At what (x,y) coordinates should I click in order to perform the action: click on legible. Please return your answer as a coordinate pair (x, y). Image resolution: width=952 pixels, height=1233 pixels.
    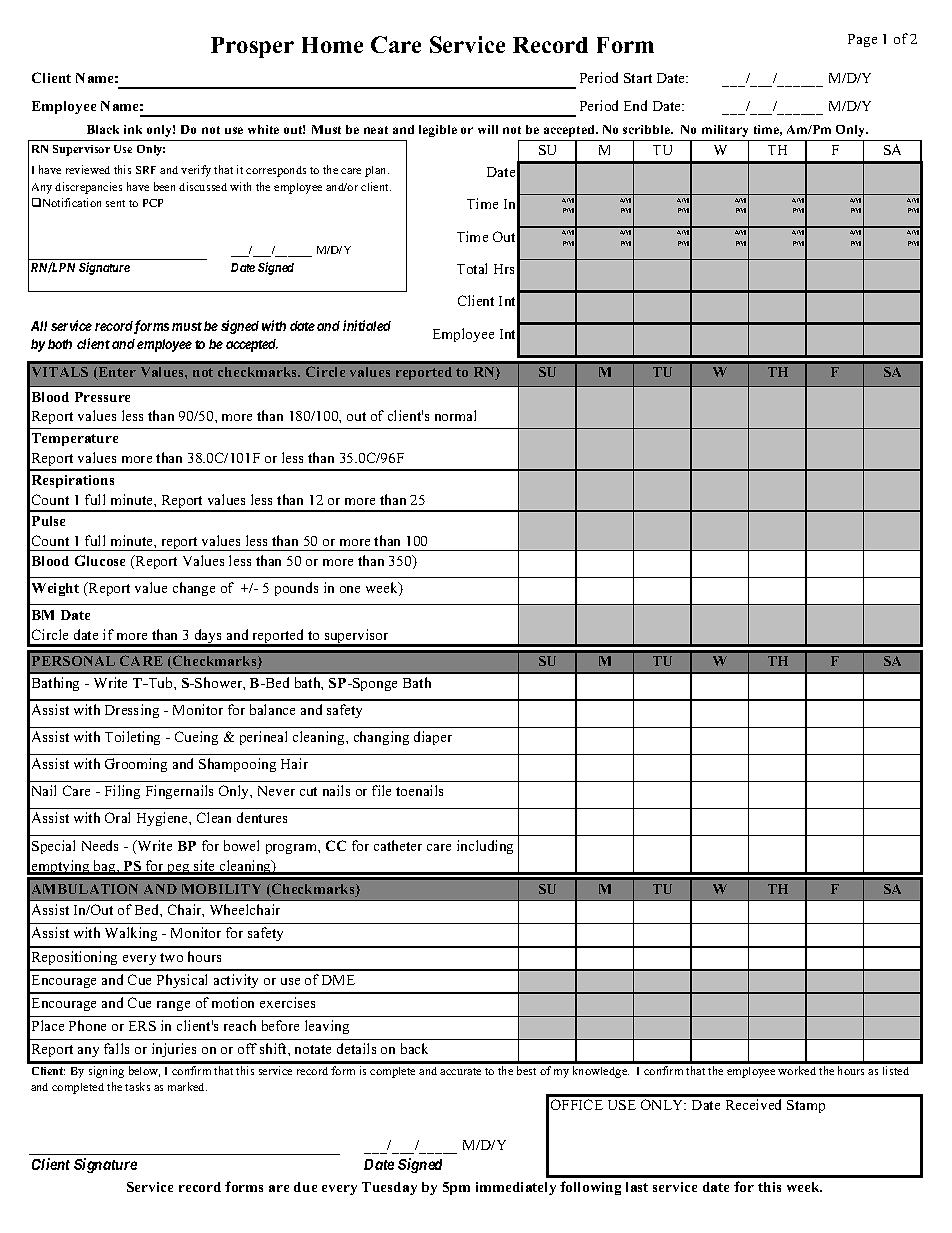
    Looking at the image, I should click on (438, 131).
